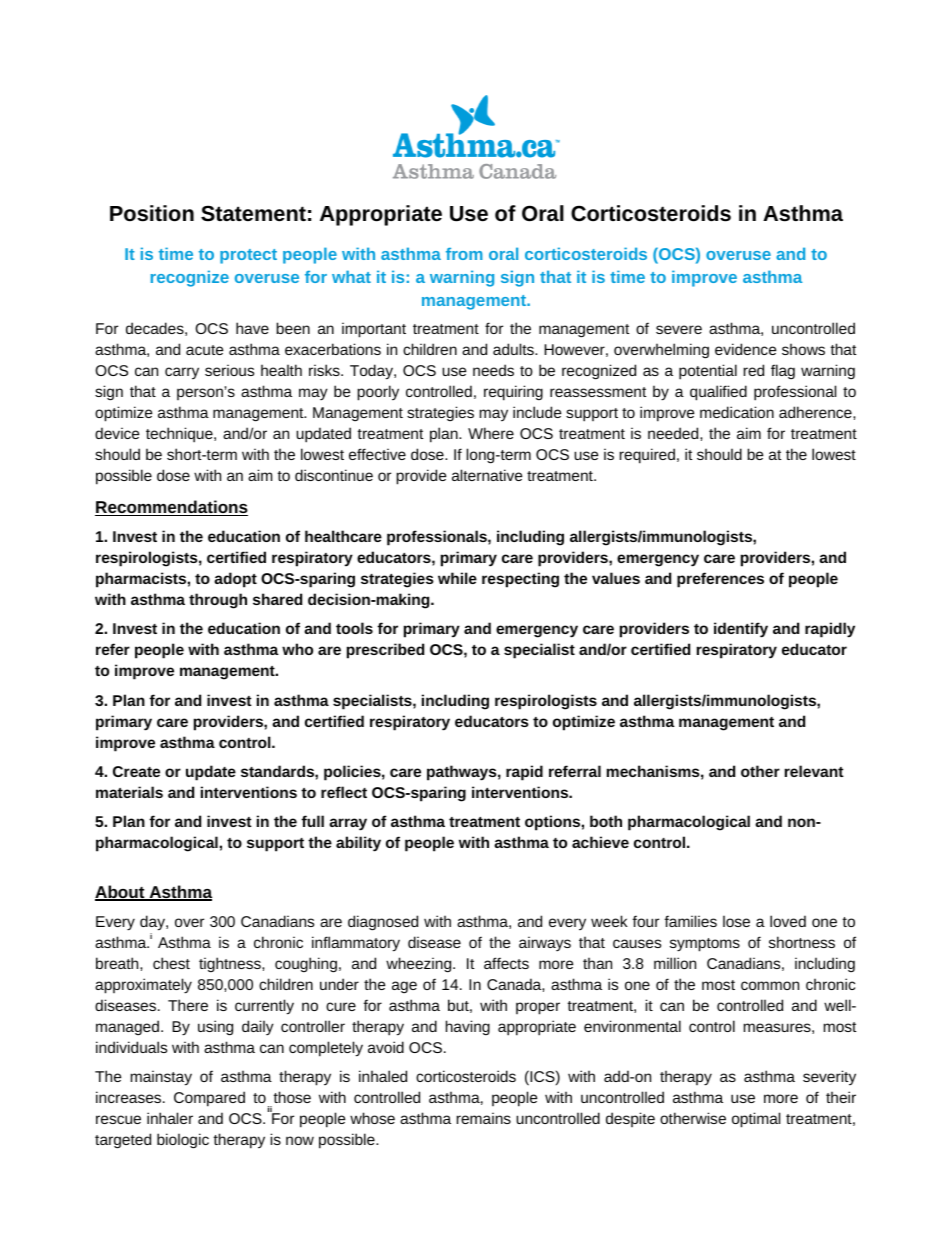  What do you see at coordinates (209, 1099) in the document?
I see `Compared` at bounding box center [209, 1099].
